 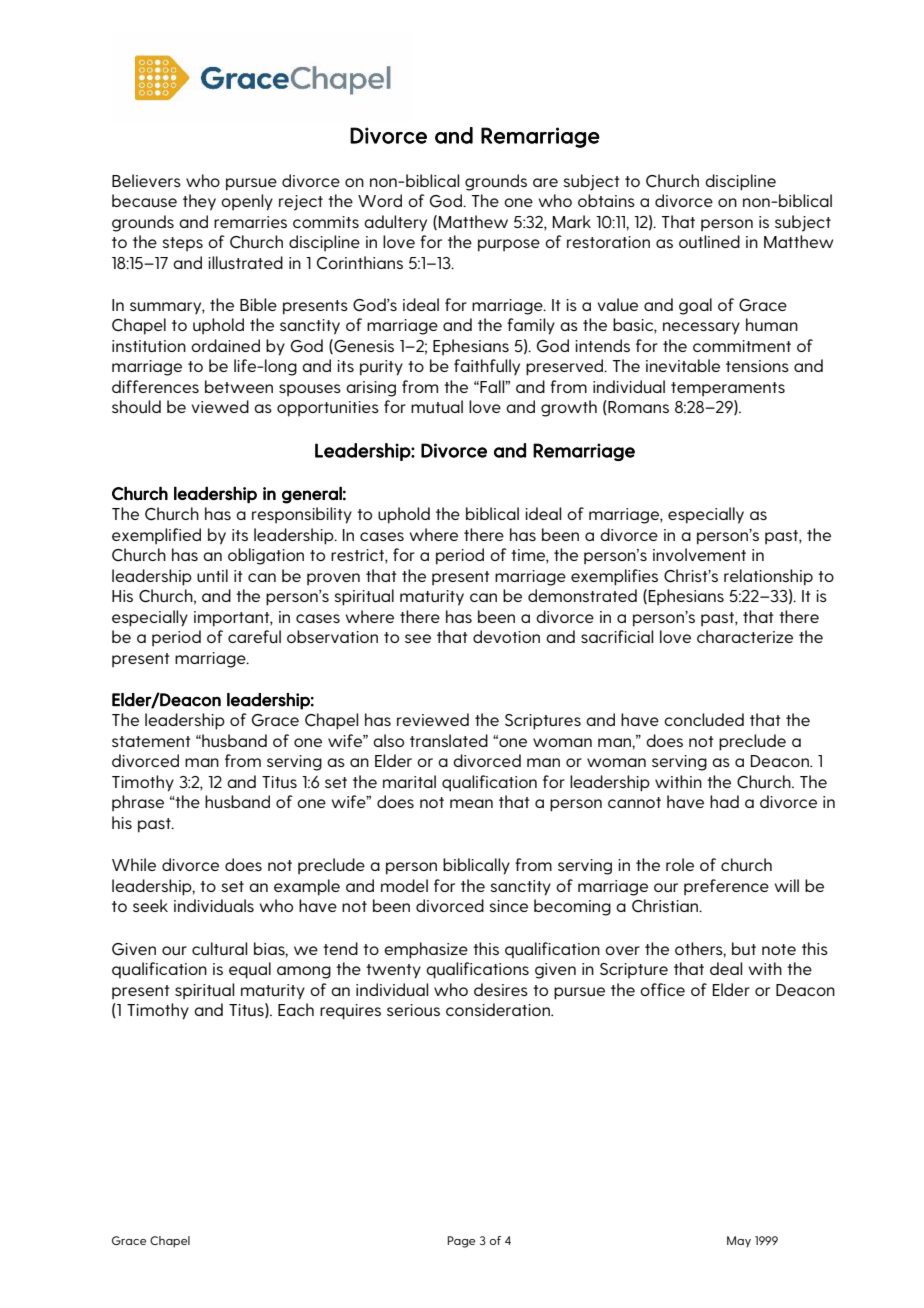 What do you see at coordinates (529, 556) in the screenshot?
I see `time` at bounding box center [529, 556].
